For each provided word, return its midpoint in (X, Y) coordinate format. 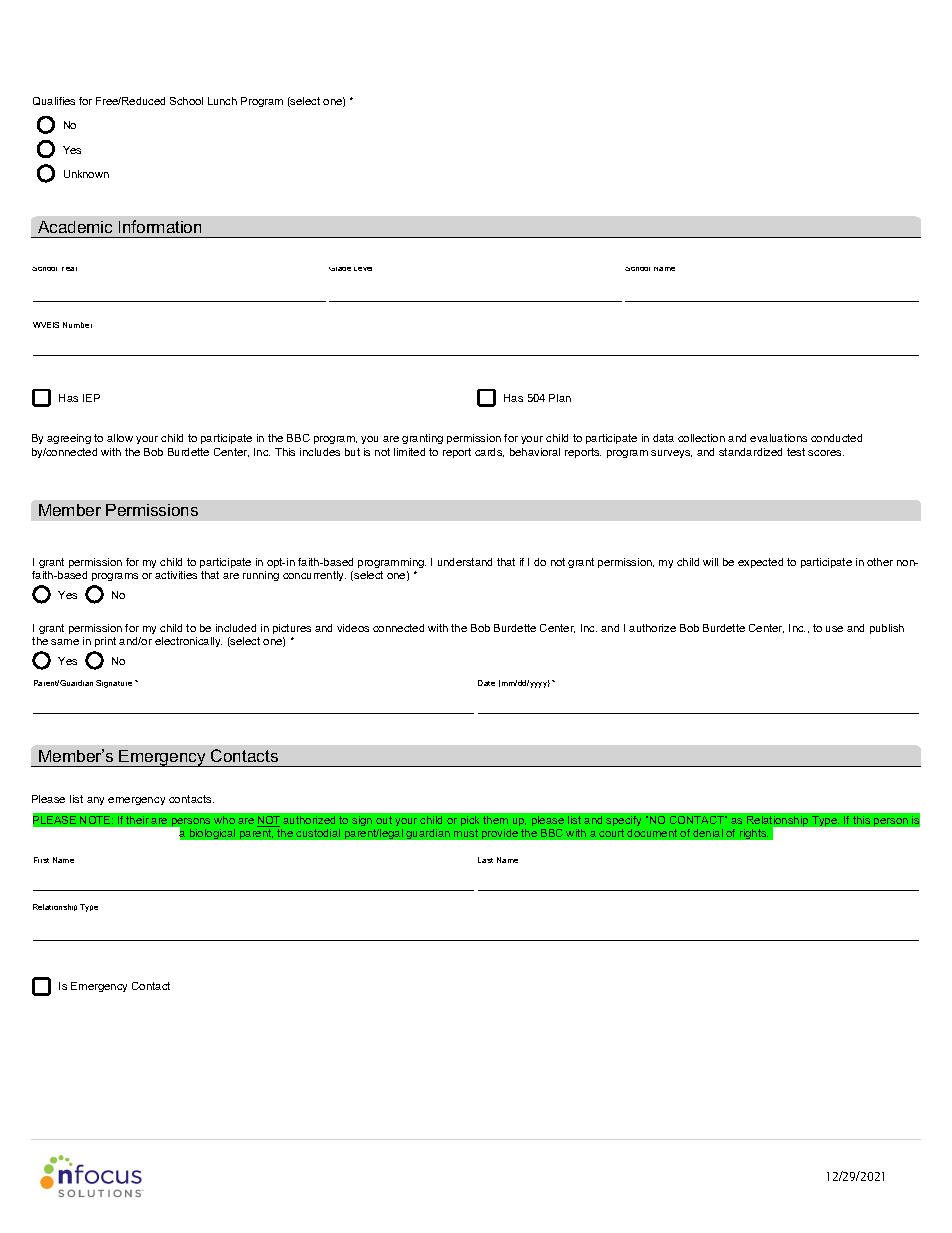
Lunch (222, 101)
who (224, 820)
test (796, 452)
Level (363, 269)
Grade (340, 269)
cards (489, 452)
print (105, 642)
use (834, 629)
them (495, 820)
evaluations (778, 438)
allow (120, 438)
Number (77, 325)
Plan (560, 398)
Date (486, 683)
